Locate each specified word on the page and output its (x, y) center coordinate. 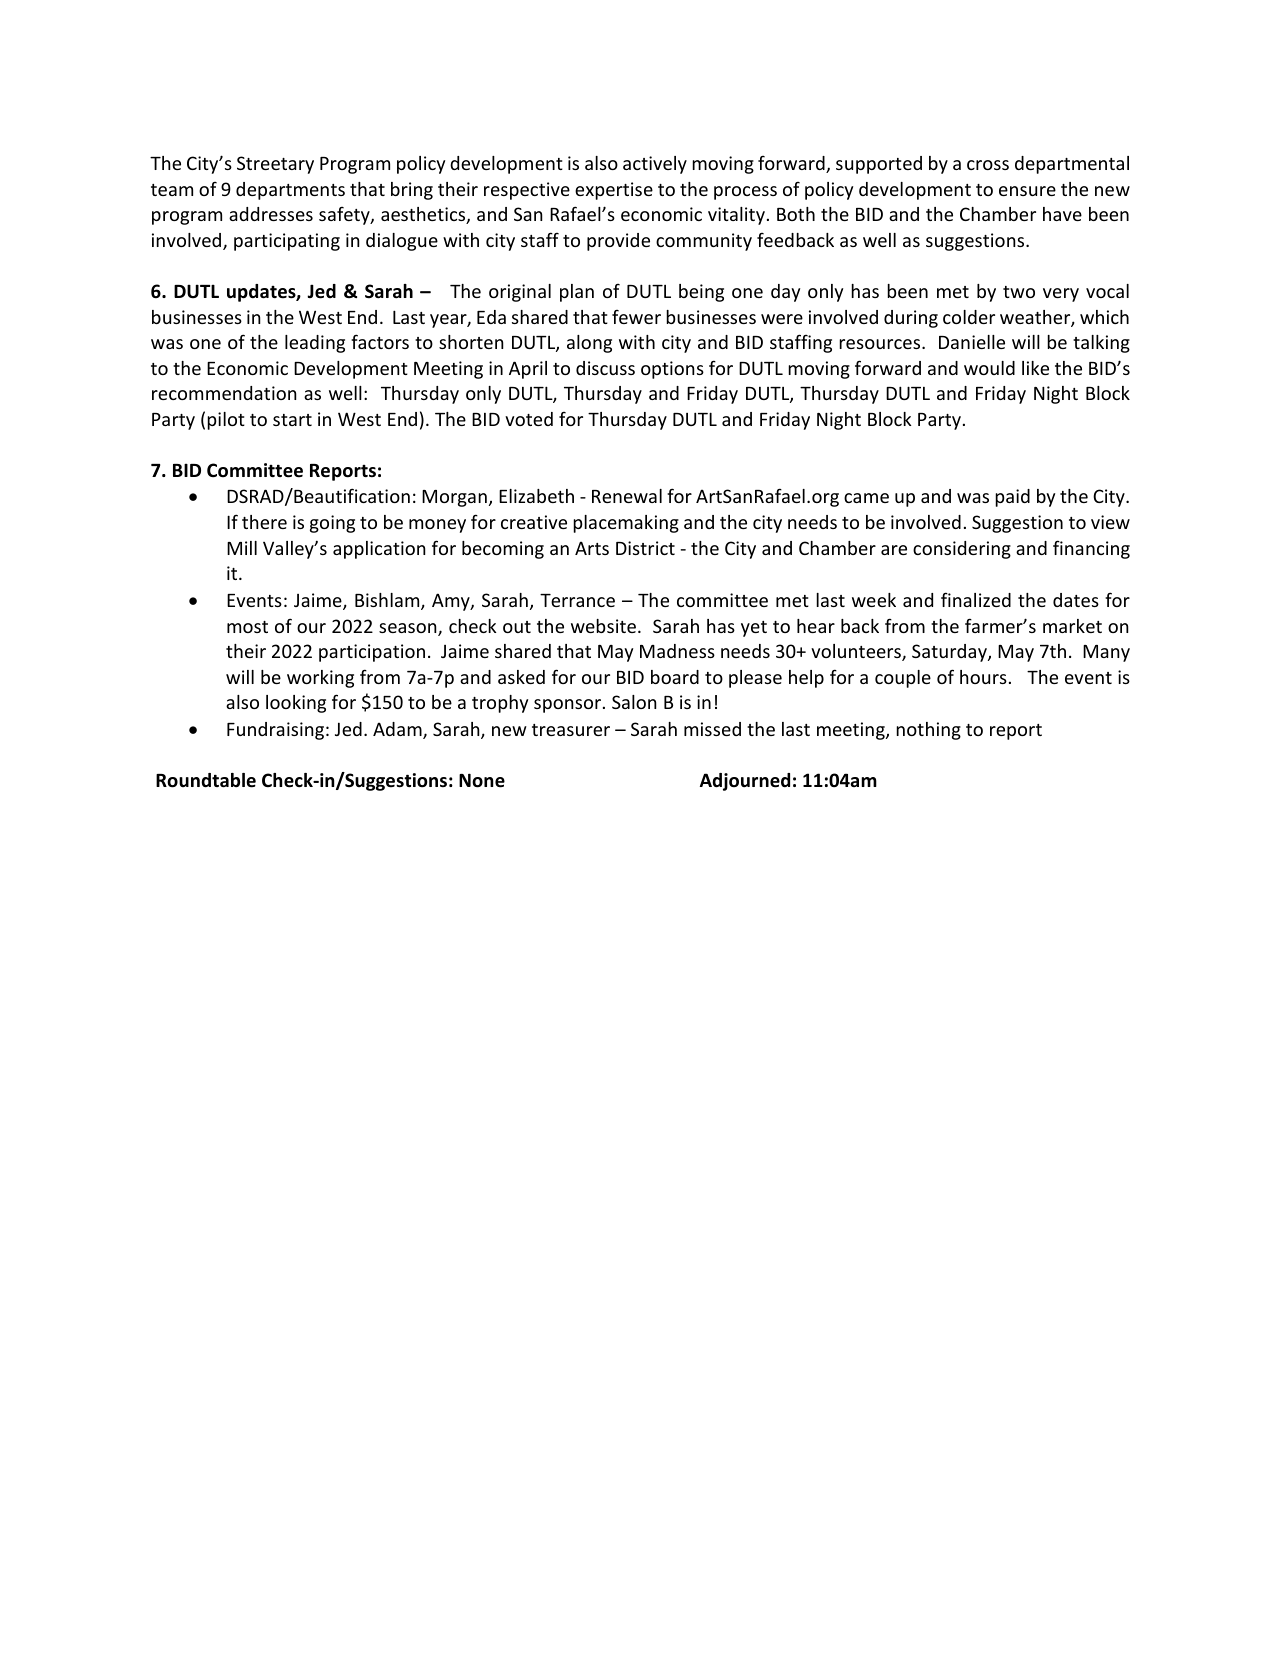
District (645, 548)
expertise (614, 191)
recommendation (224, 393)
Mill (242, 548)
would (989, 368)
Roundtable (206, 780)
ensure (1027, 191)
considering (962, 550)
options (672, 370)
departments (290, 191)
